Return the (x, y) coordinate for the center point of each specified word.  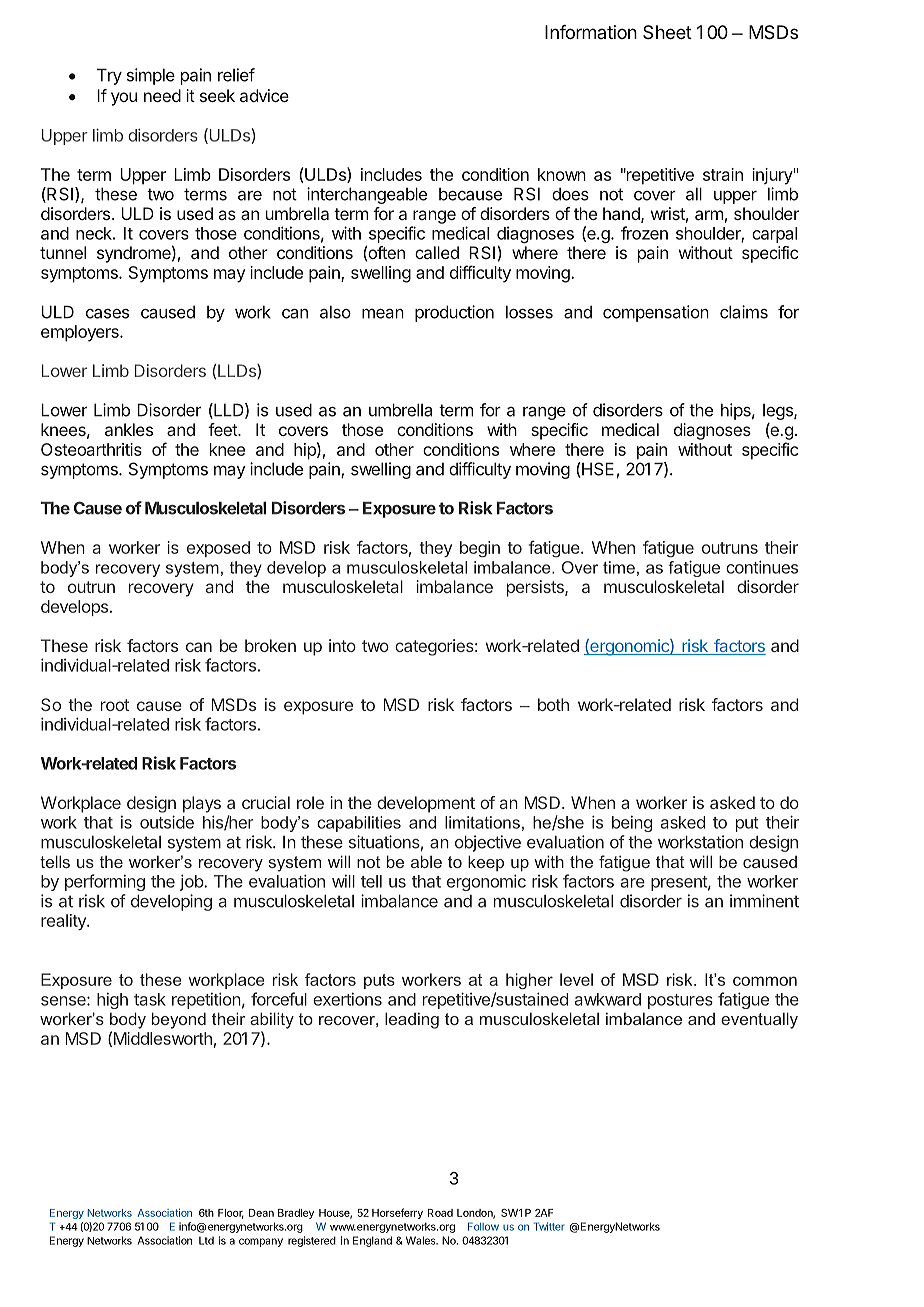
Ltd (206, 1240)
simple (151, 76)
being (632, 824)
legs (779, 412)
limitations (482, 822)
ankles (129, 429)
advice (264, 95)
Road (440, 1213)
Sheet (667, 32)
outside (167, 822)
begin (480, 549)
